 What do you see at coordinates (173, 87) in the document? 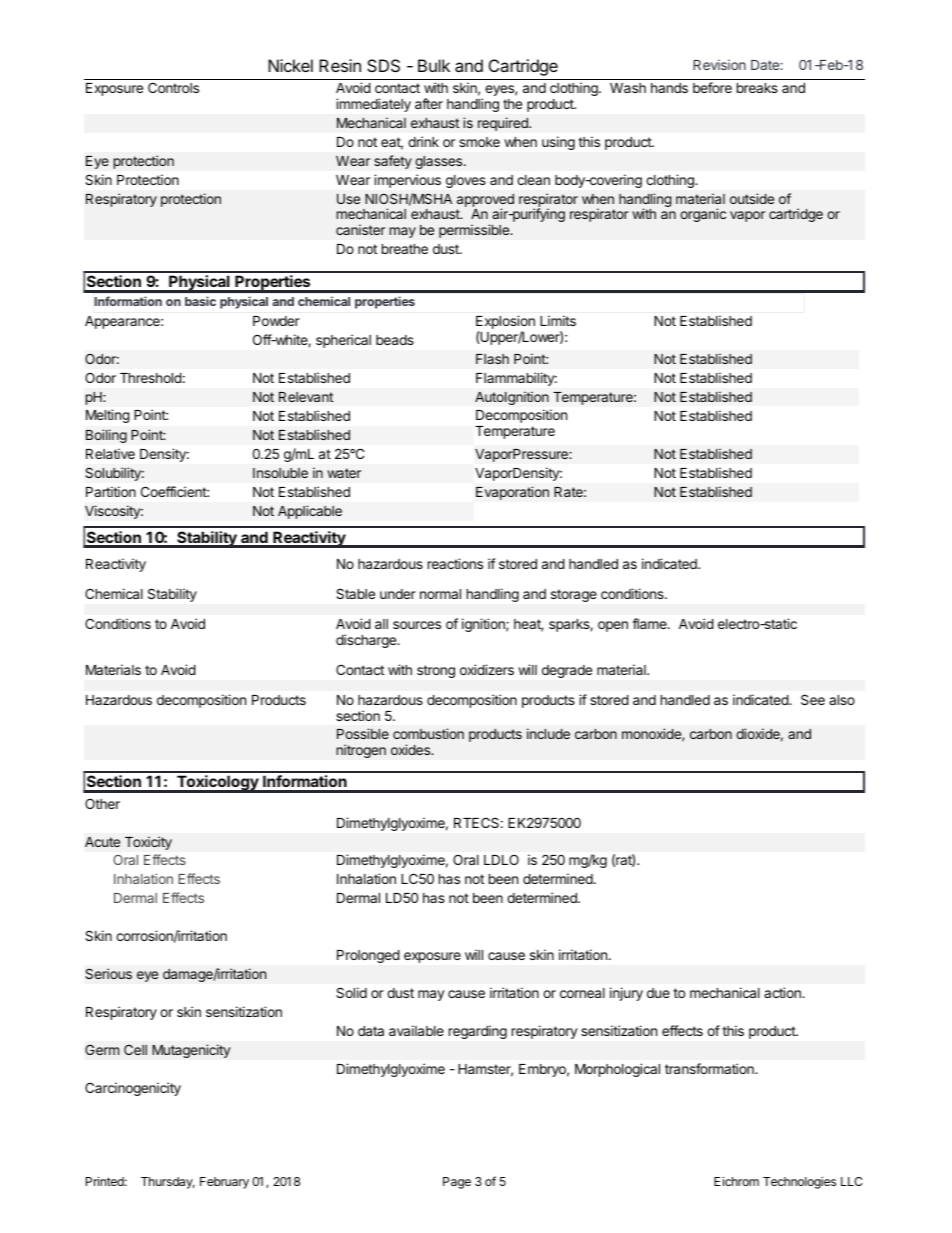
I see `Controls` at bounding box center [173, 87].
